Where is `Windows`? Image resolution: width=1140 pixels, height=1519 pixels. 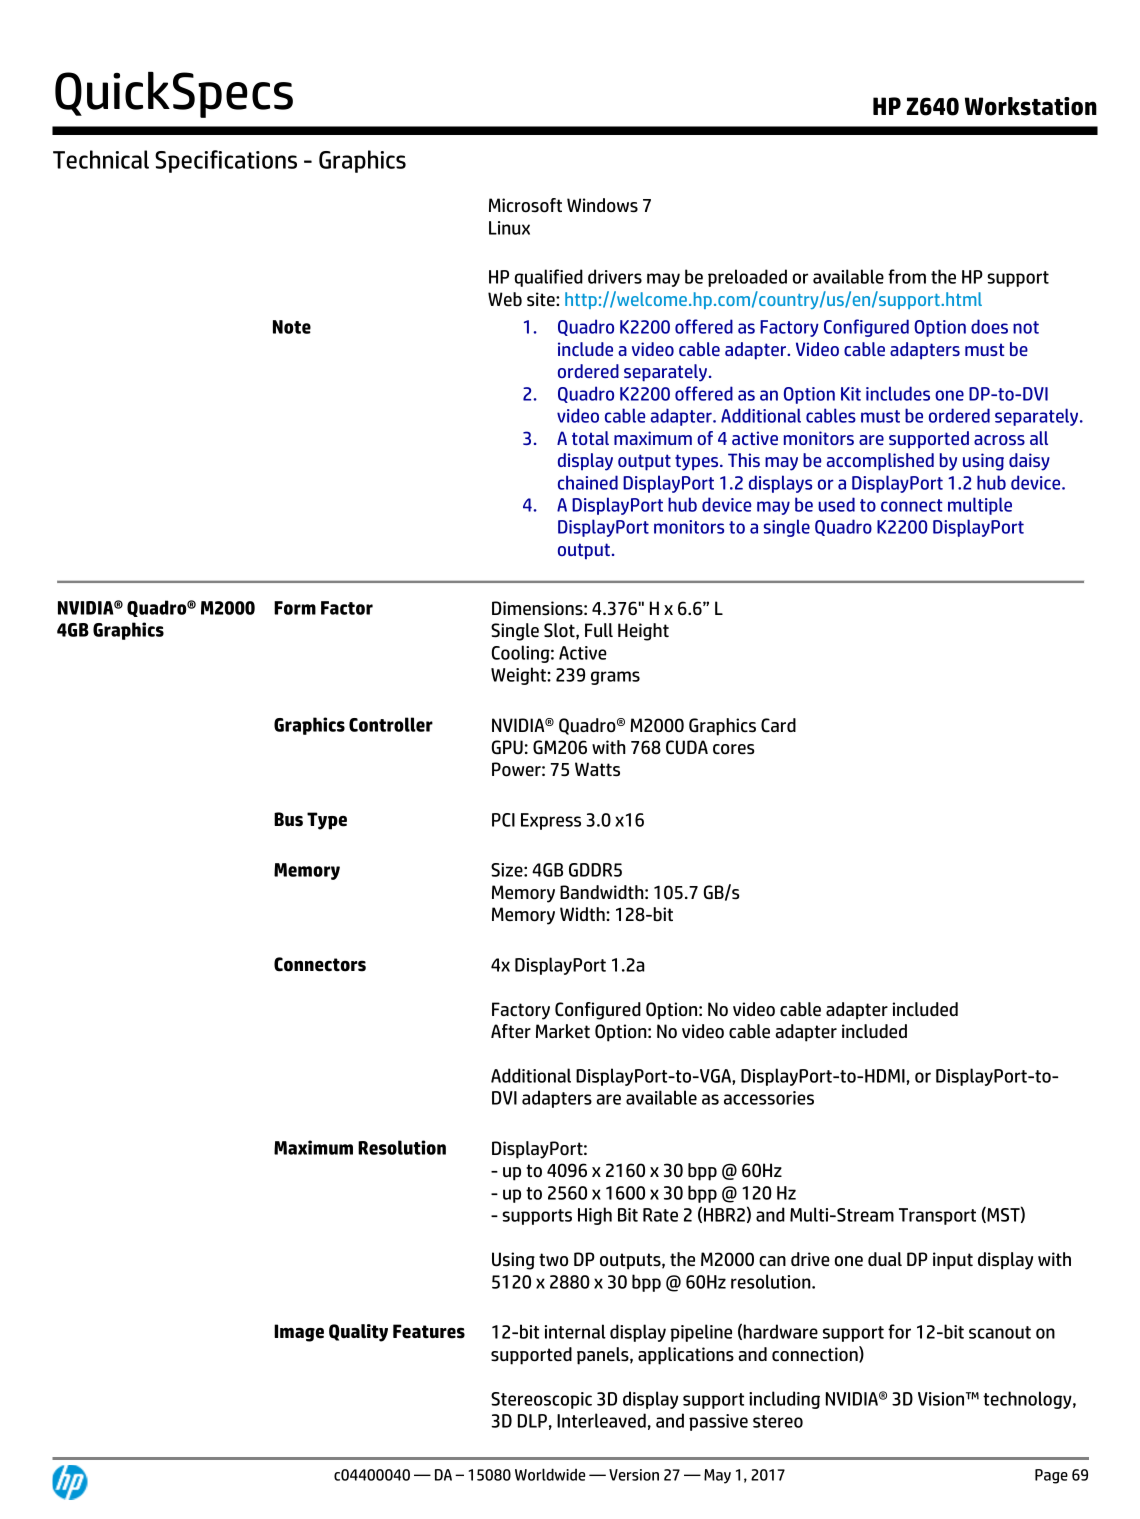
Windows is located at coordinates (602, 205).
